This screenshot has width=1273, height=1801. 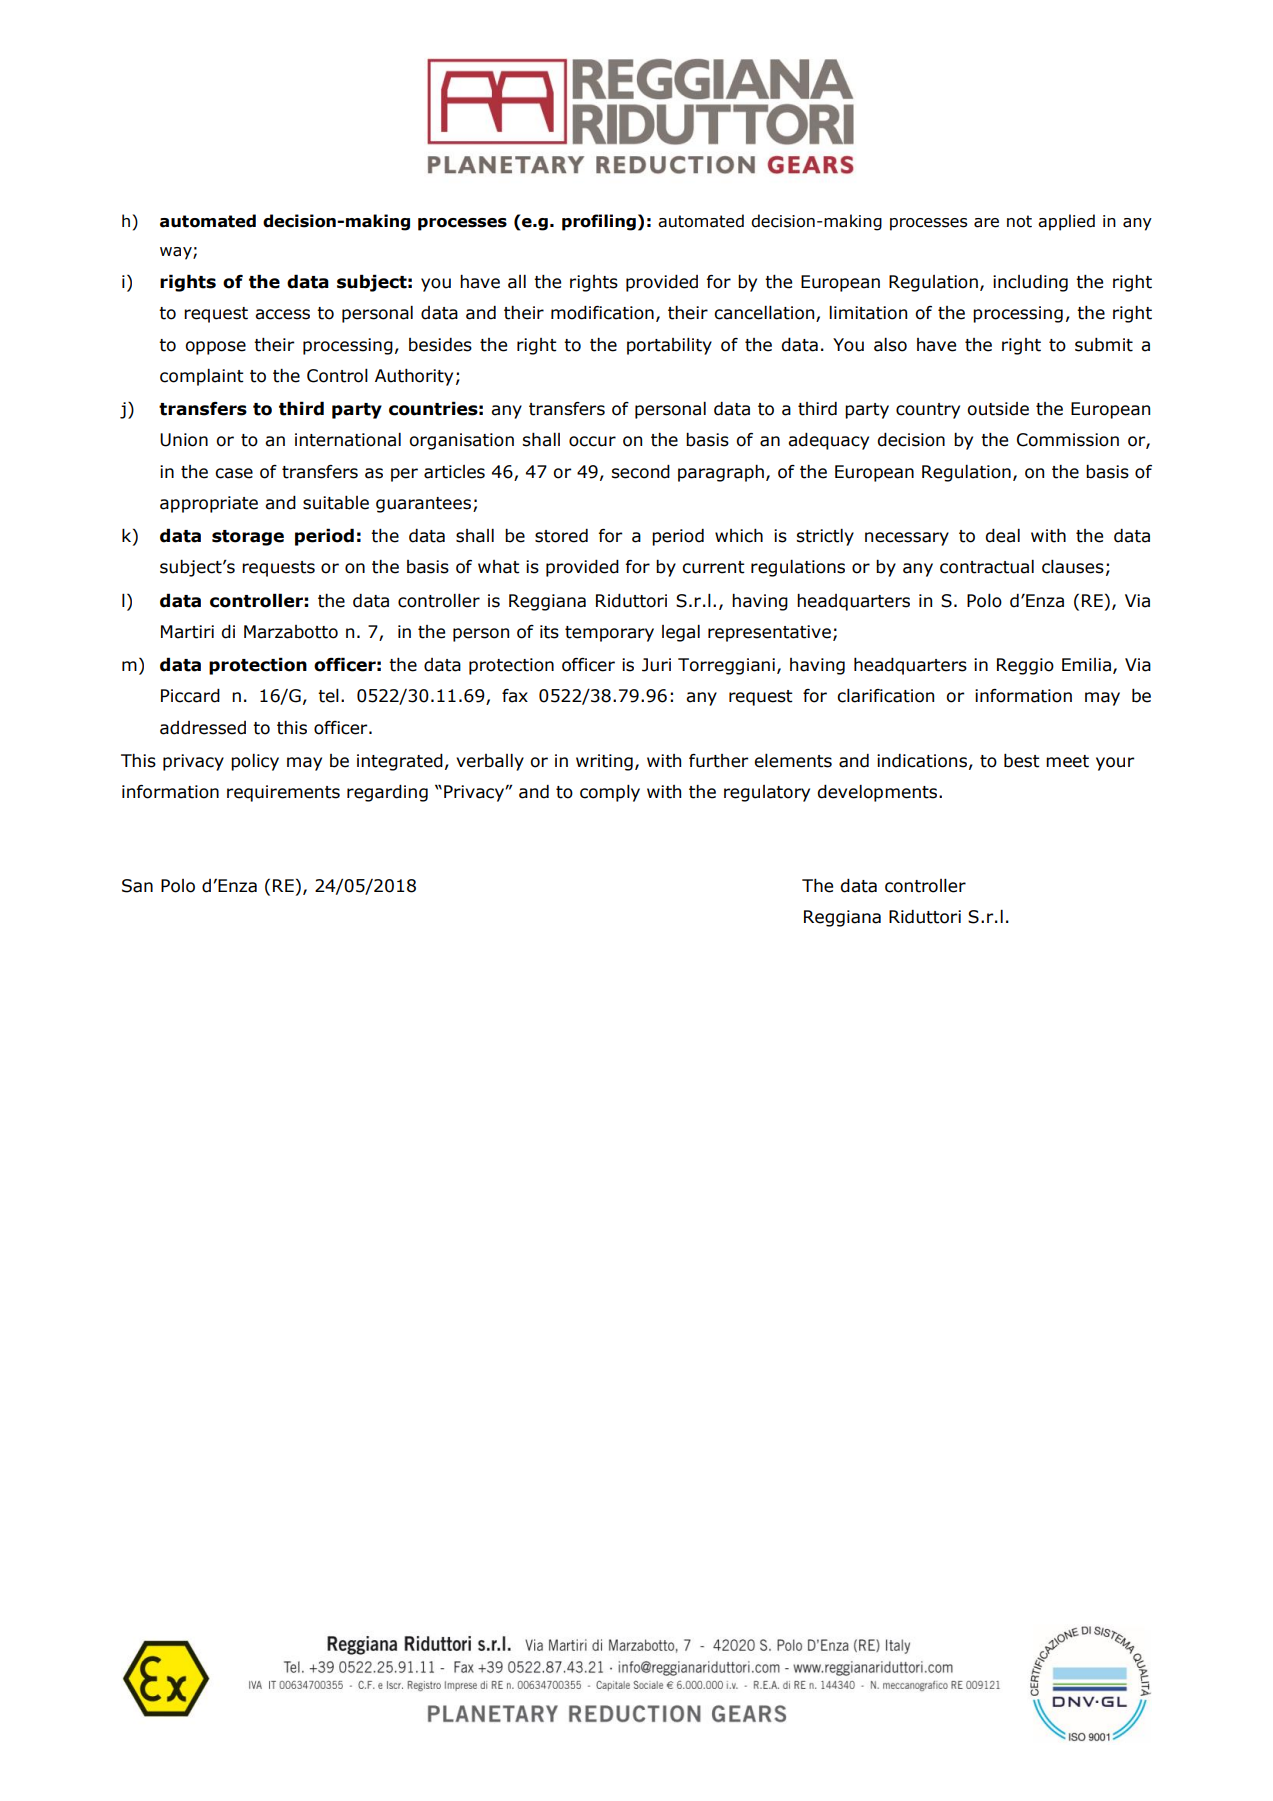 What do you see at coordinates (137, 886) in the screenshot?
I see `San` at bounding box center [137, 886].
